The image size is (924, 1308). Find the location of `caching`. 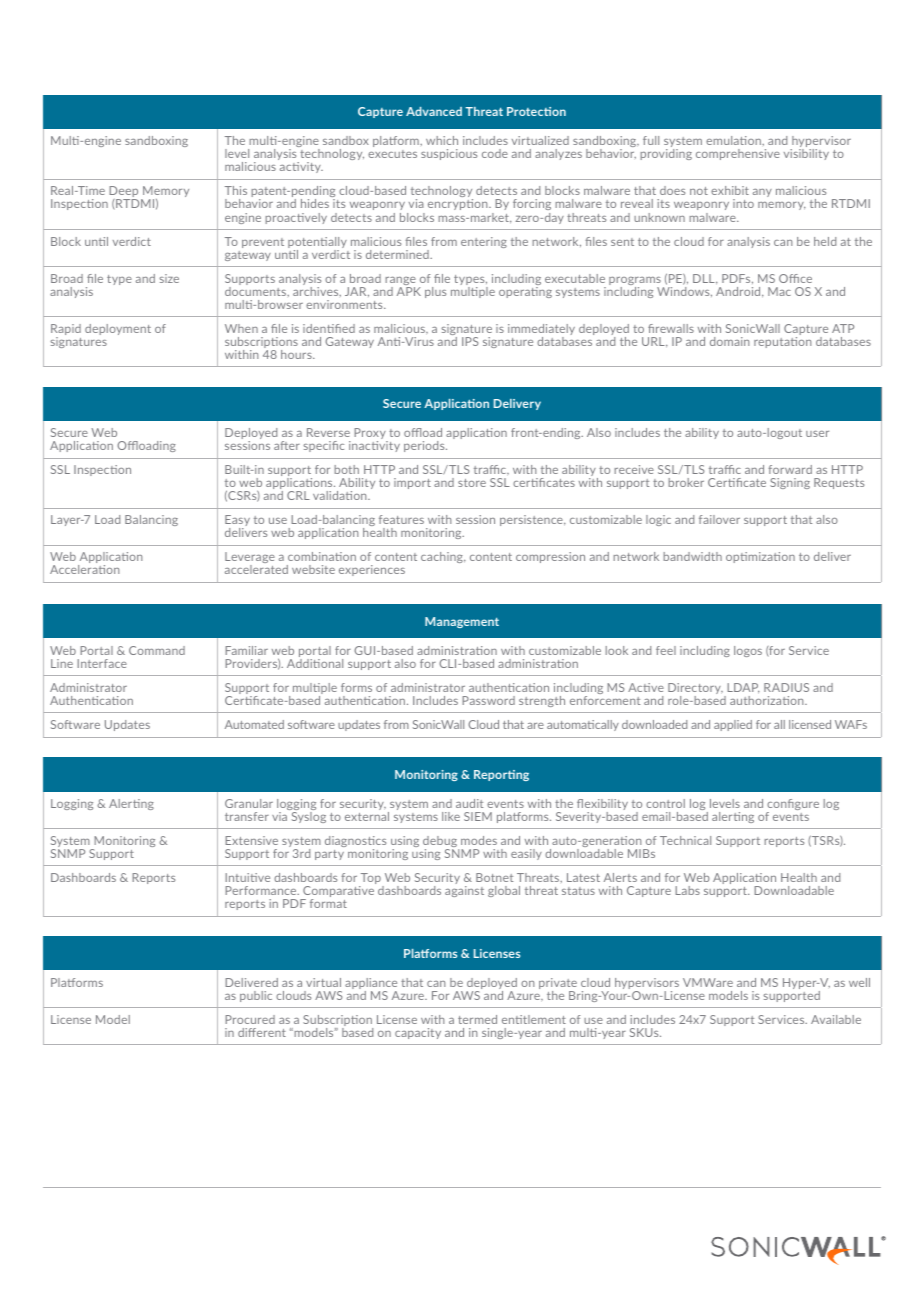

caching is located at coordinates (443, 557).
